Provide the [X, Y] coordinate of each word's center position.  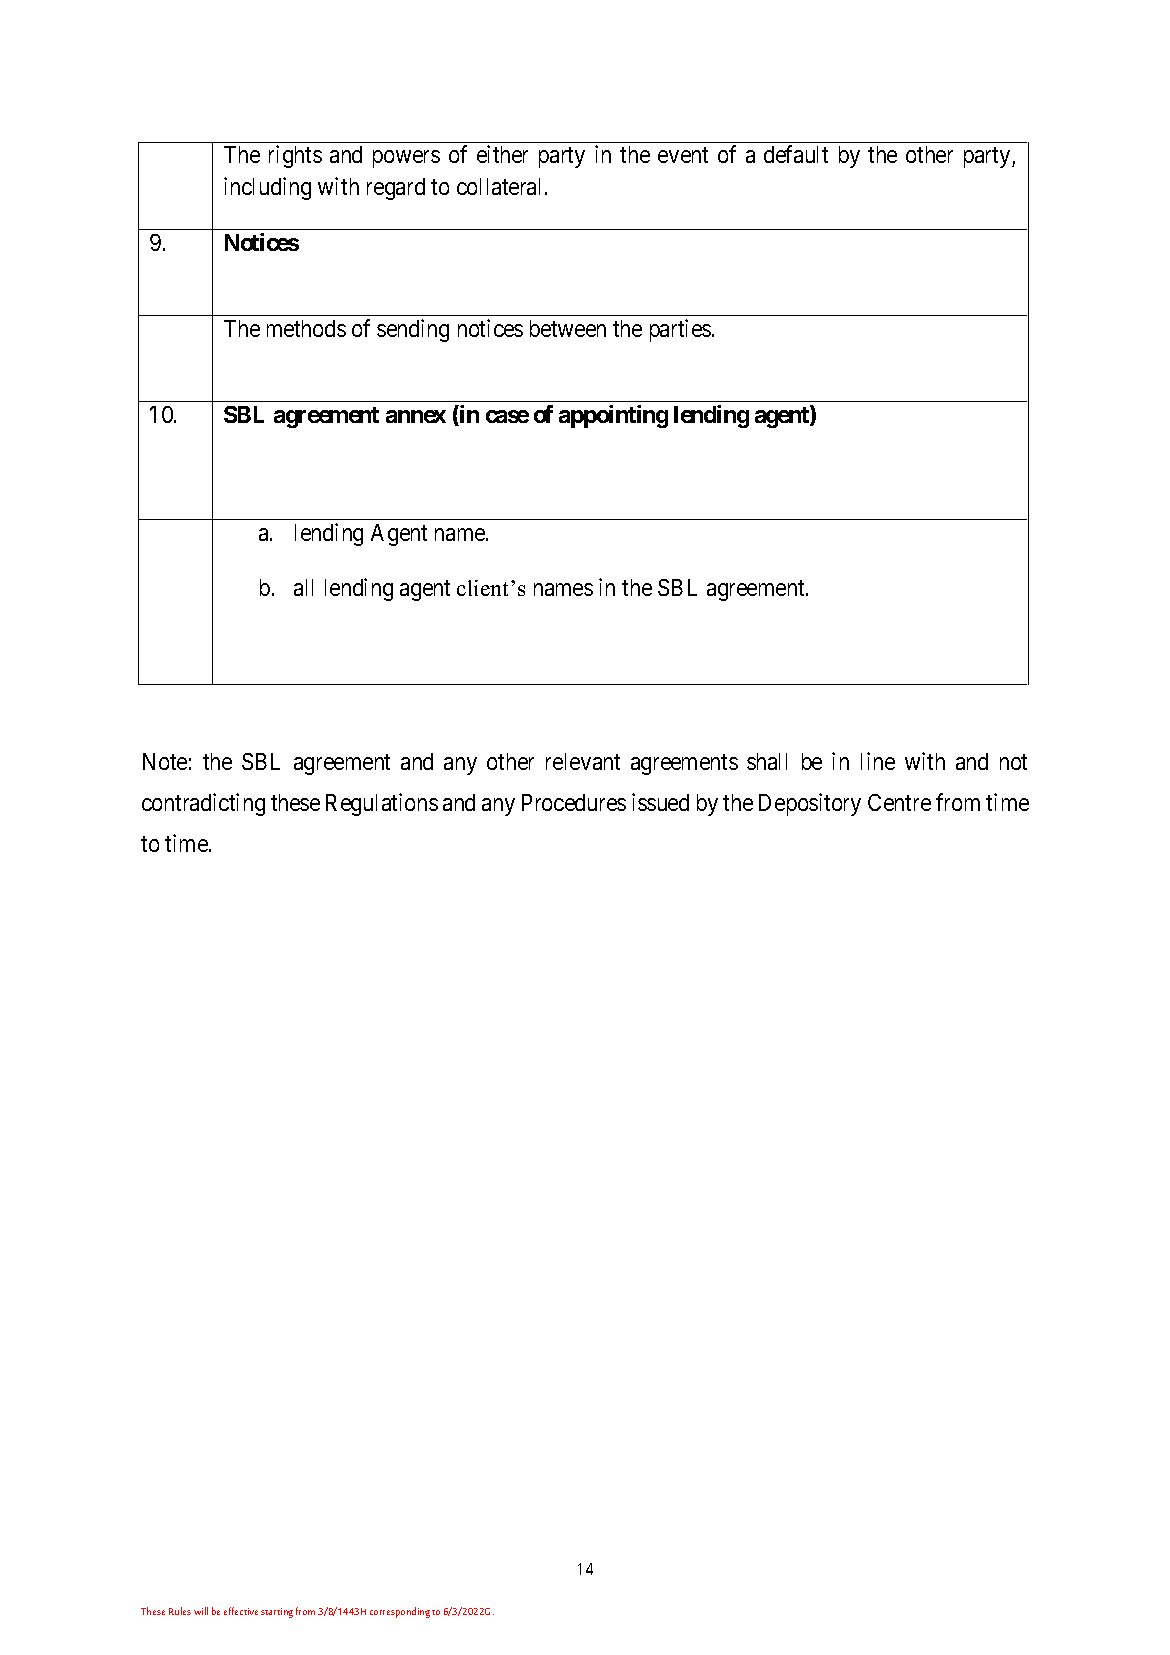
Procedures [574, 802]
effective [241, 1611]
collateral [501, 186]
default [796, 154]
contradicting [203, 804]
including [267, 188]
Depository [810, 804]
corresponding [400, 1612]
